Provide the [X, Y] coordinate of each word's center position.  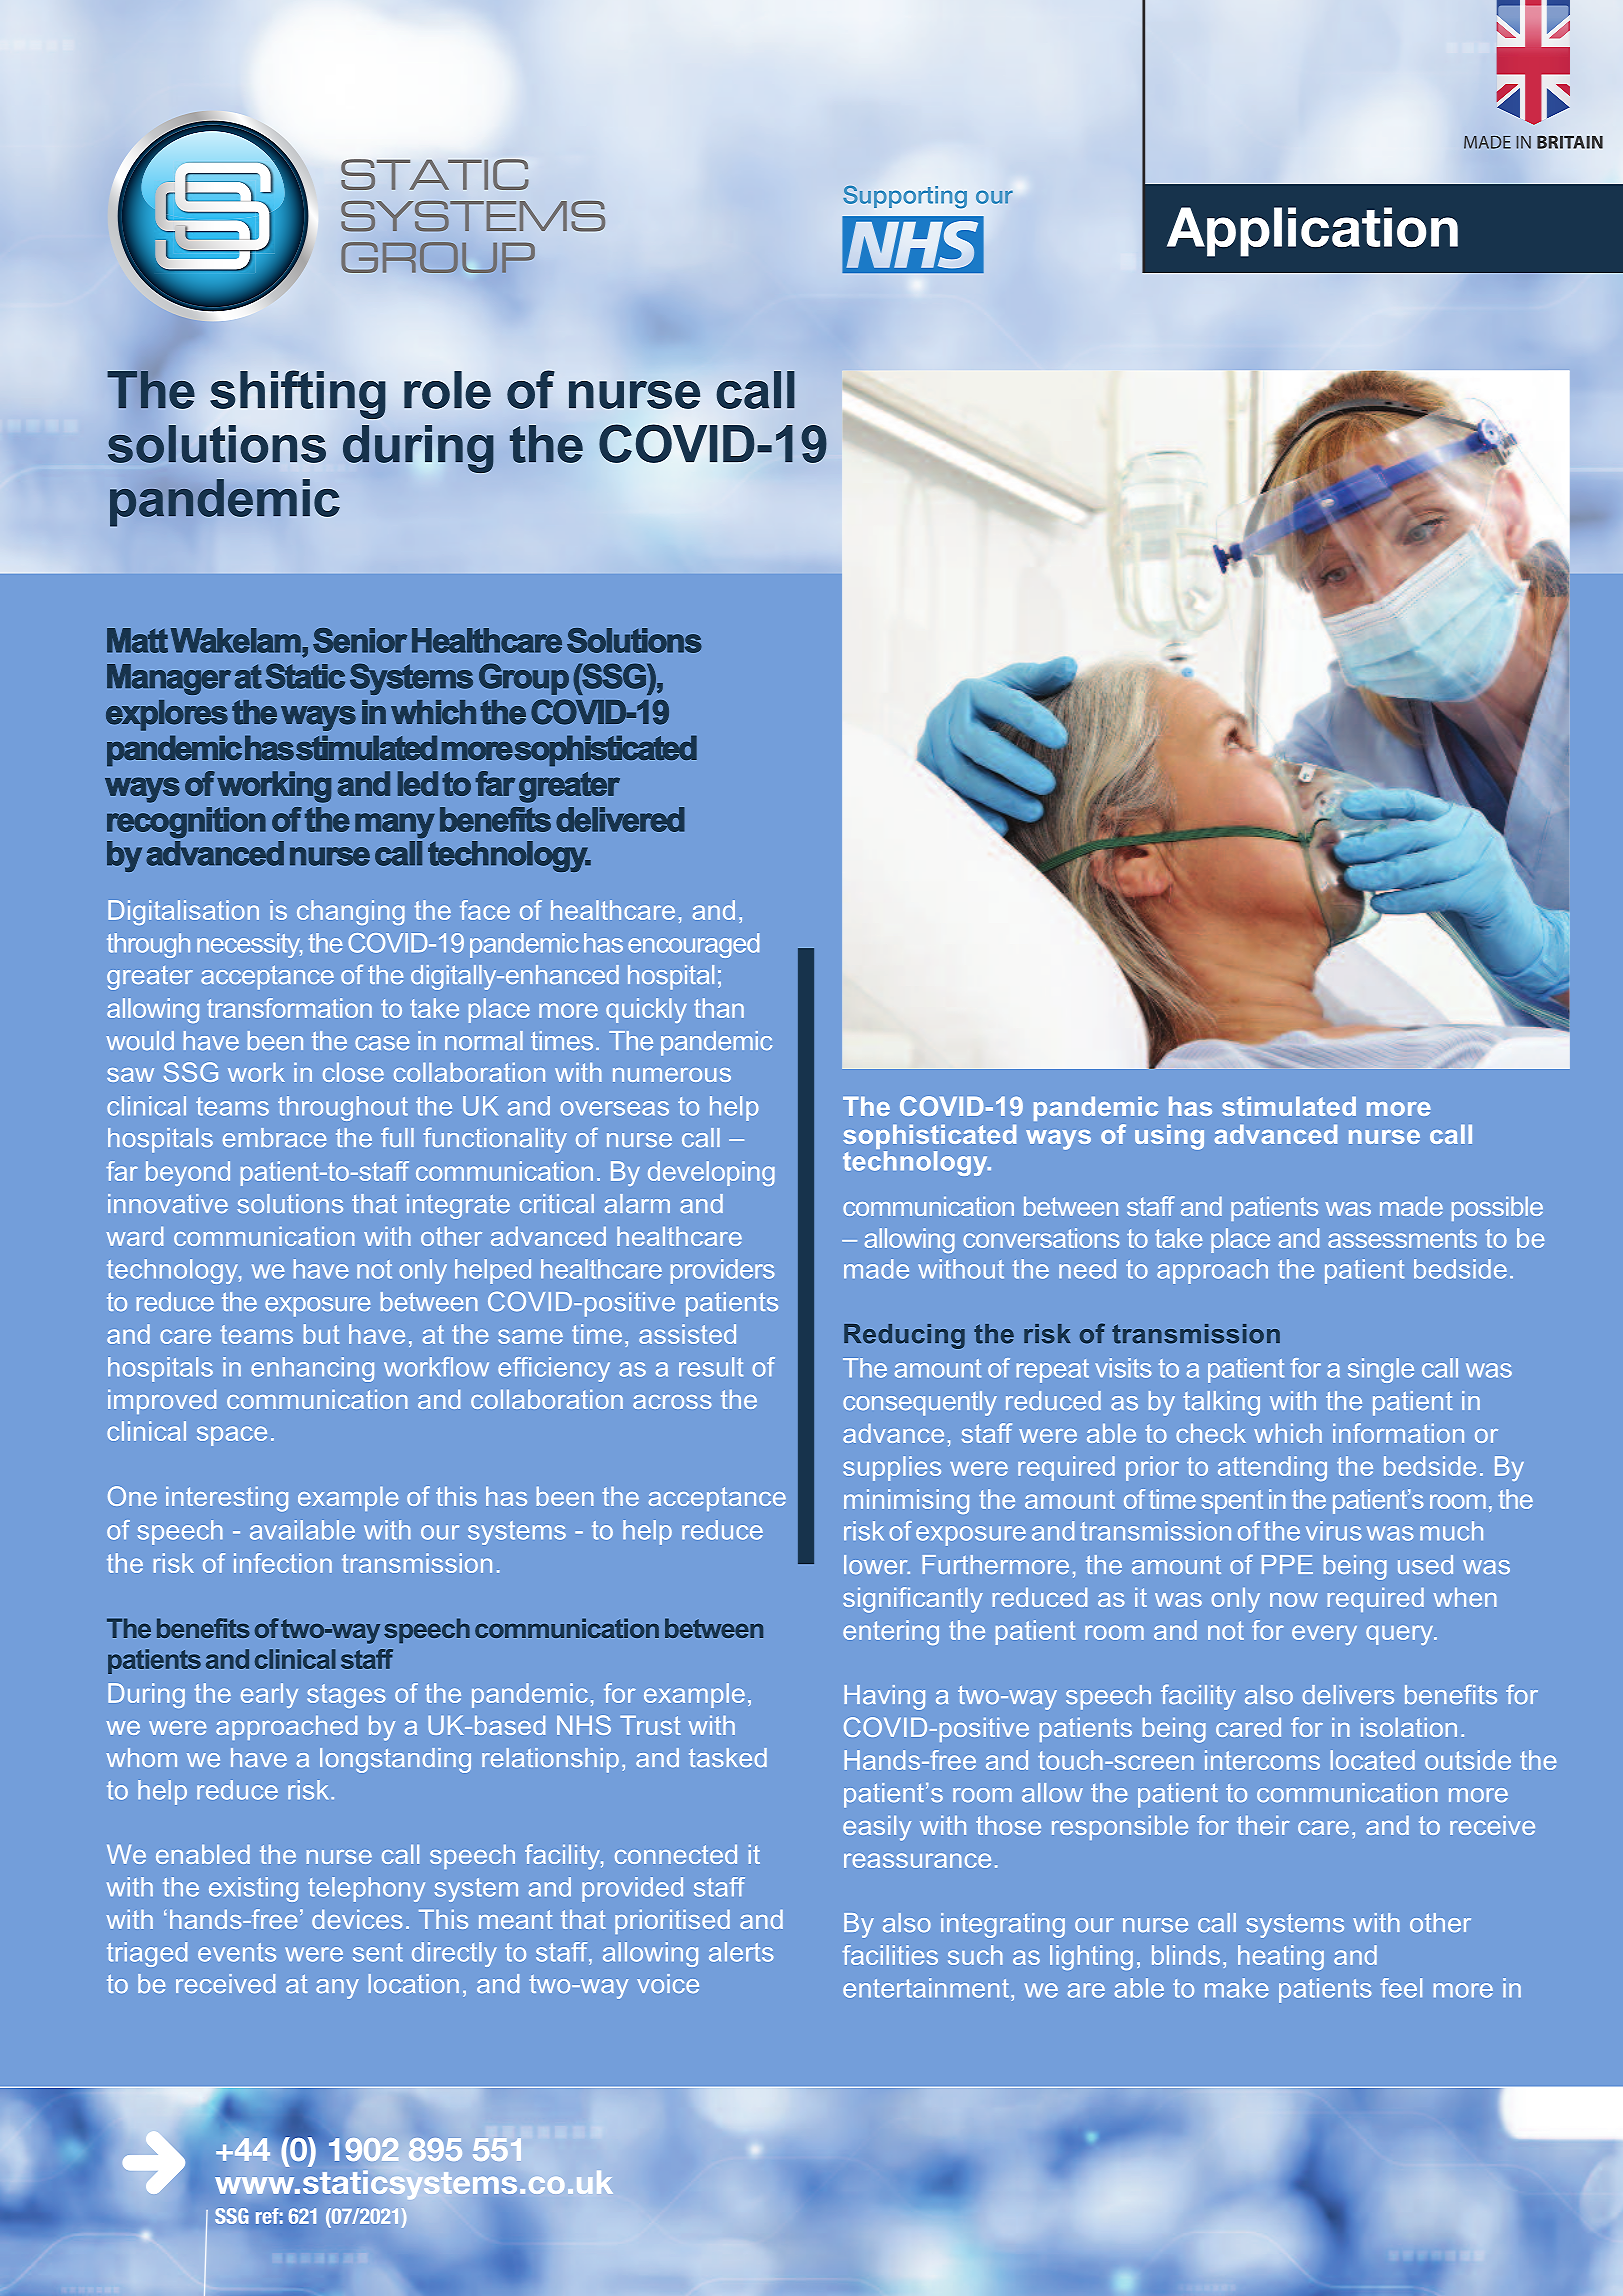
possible [1497, 1209]
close [353, 1072]
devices [357, 1919]
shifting [298, 394]
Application [1312, 232]
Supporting [905, 197]
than [719, 1008]
